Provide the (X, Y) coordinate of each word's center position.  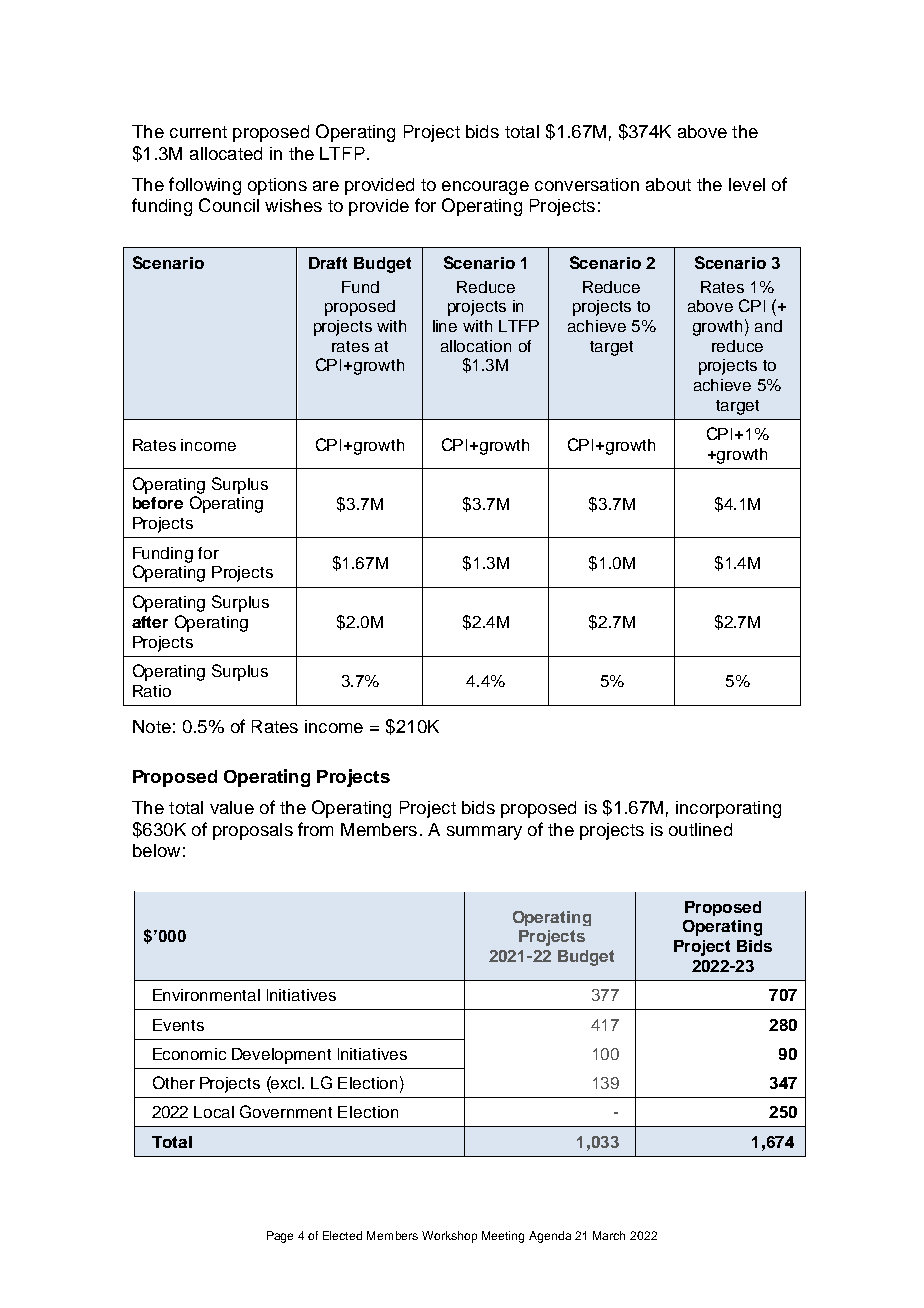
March (609, 1235)
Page (280, 1237)
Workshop (449, 1237)
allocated (226, 153)
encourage (485, 188)
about (668, 184)
